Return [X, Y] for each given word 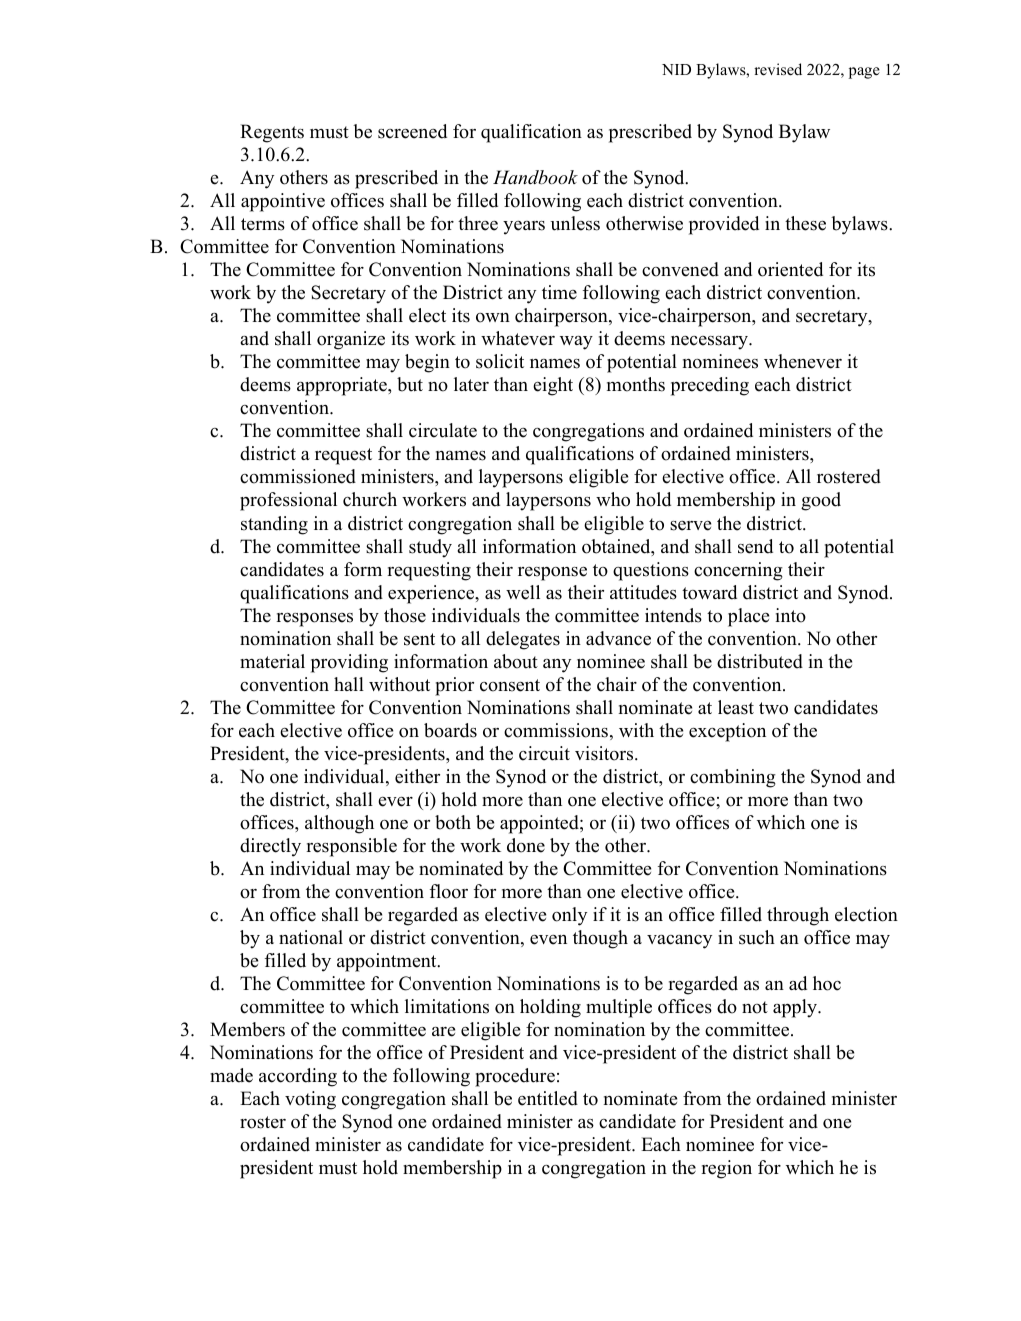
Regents [272, 133]
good [821, 501]
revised [778, 69]
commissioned [298, 476]
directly [270, 847]
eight [553, 386]
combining [733, 778]
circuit [544, 753]
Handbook [535, 177]
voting [310, 1100]
